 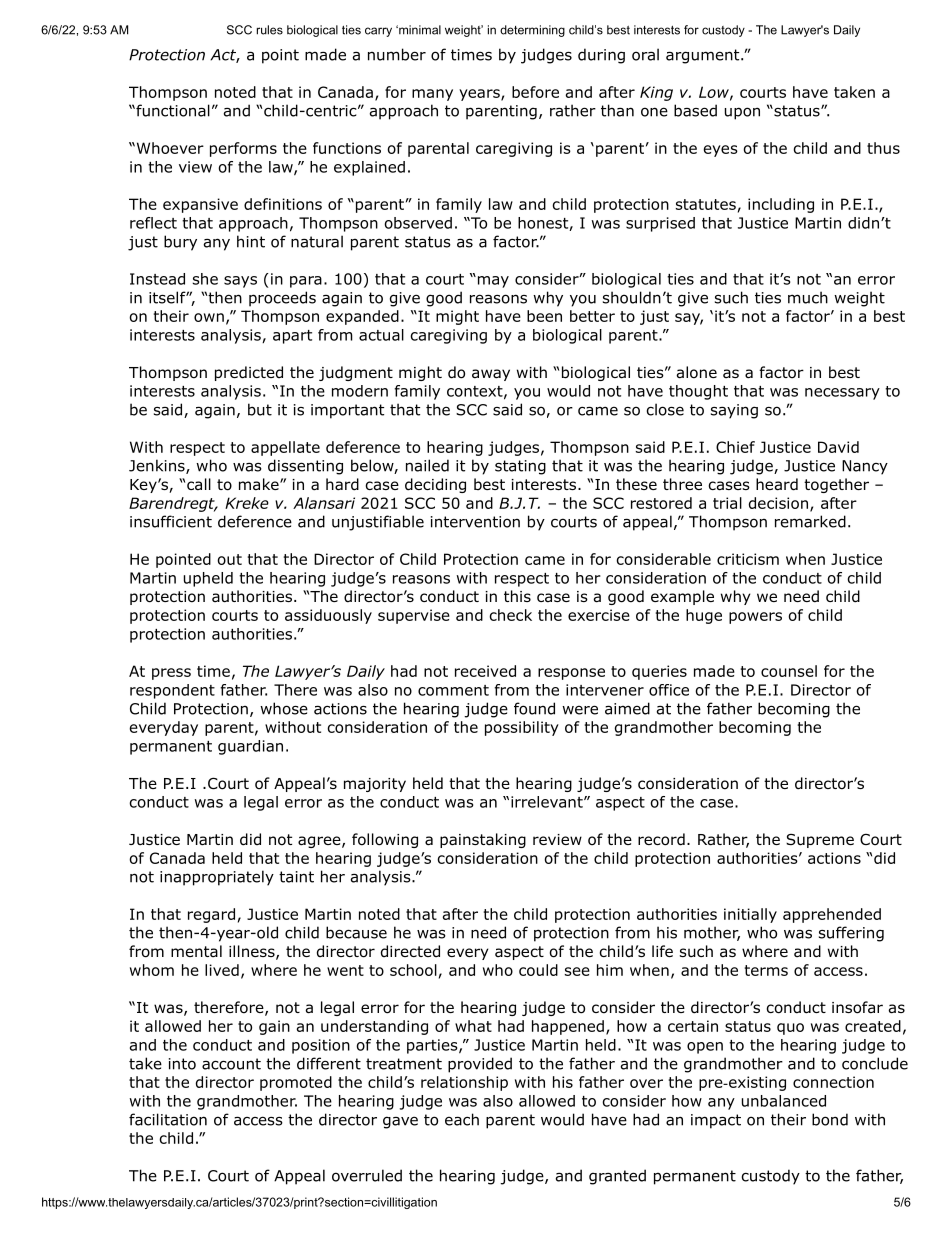 What do you see at coordinates (250, 747) in the document?
I see `guardian` at bounding box center [250, 747].
